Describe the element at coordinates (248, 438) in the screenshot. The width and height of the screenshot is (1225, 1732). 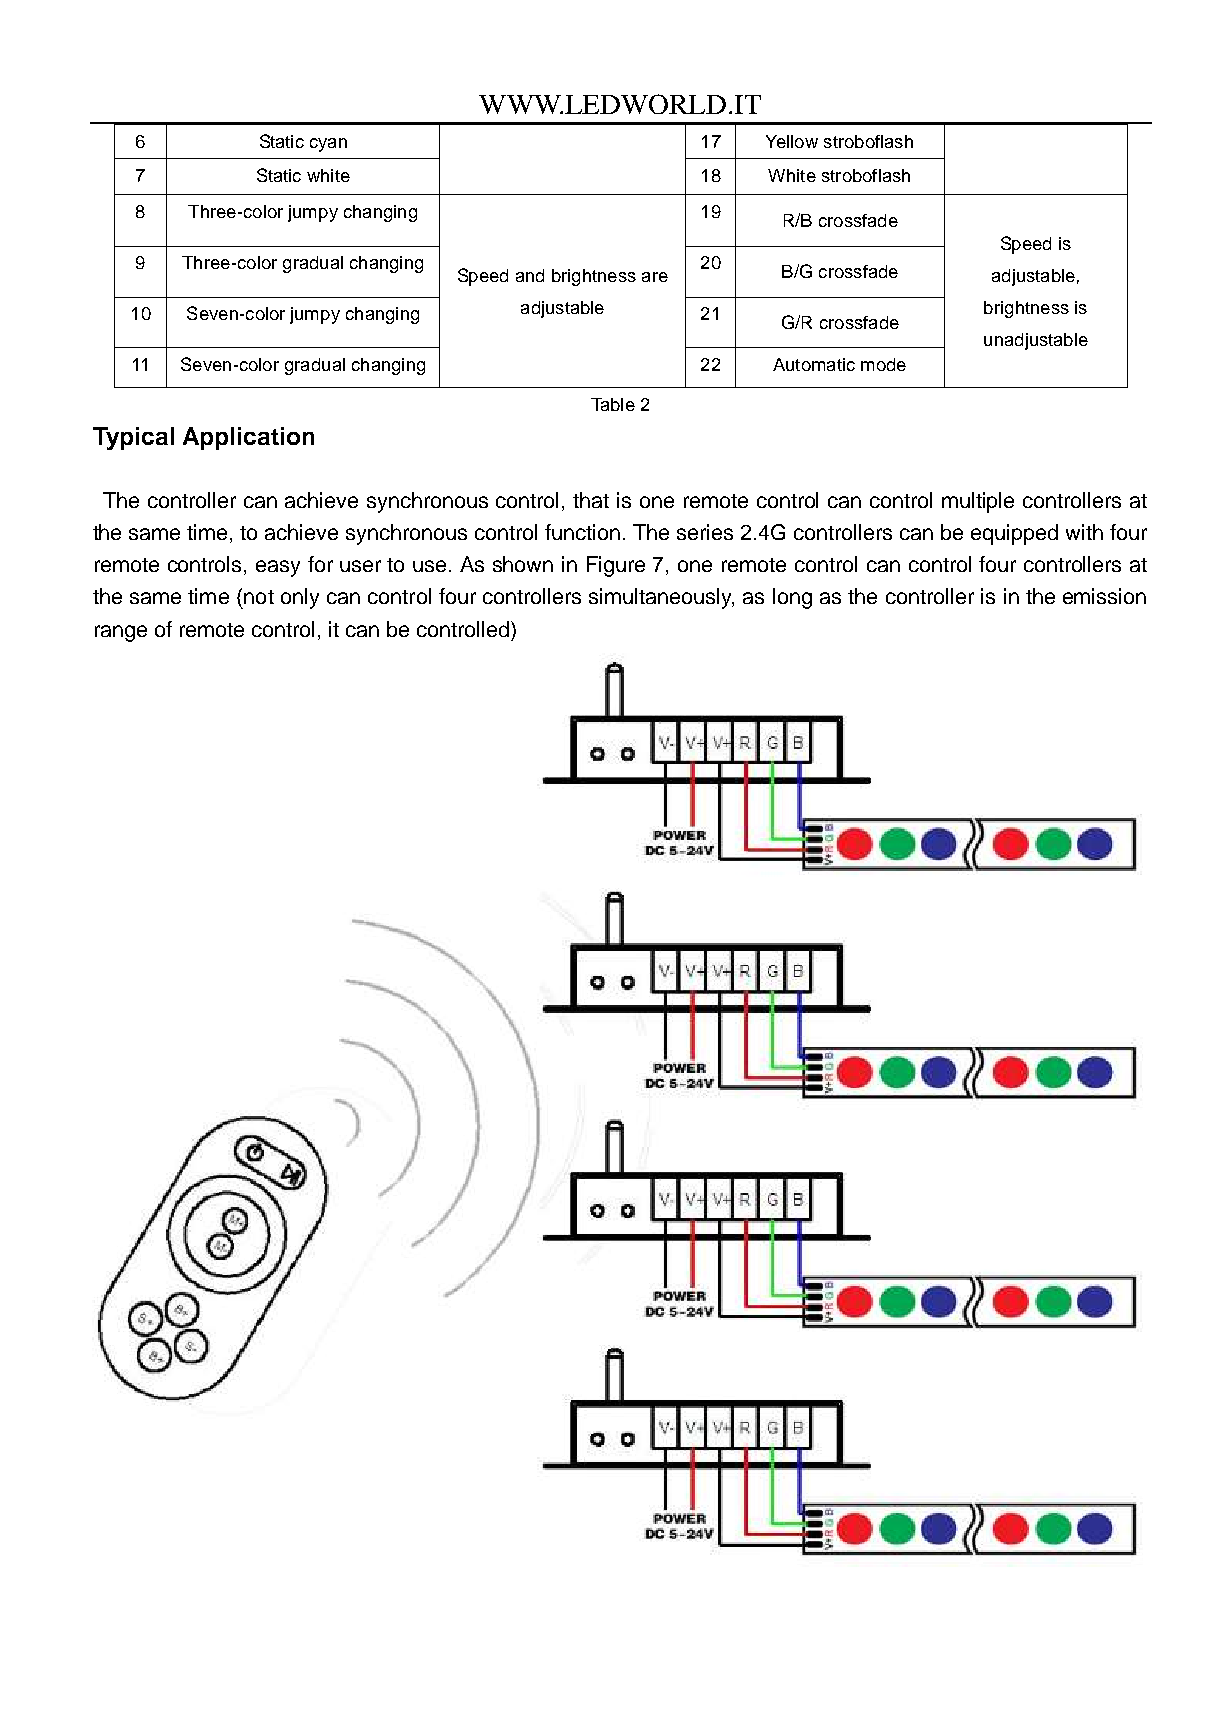
I see `Application` at that location.
